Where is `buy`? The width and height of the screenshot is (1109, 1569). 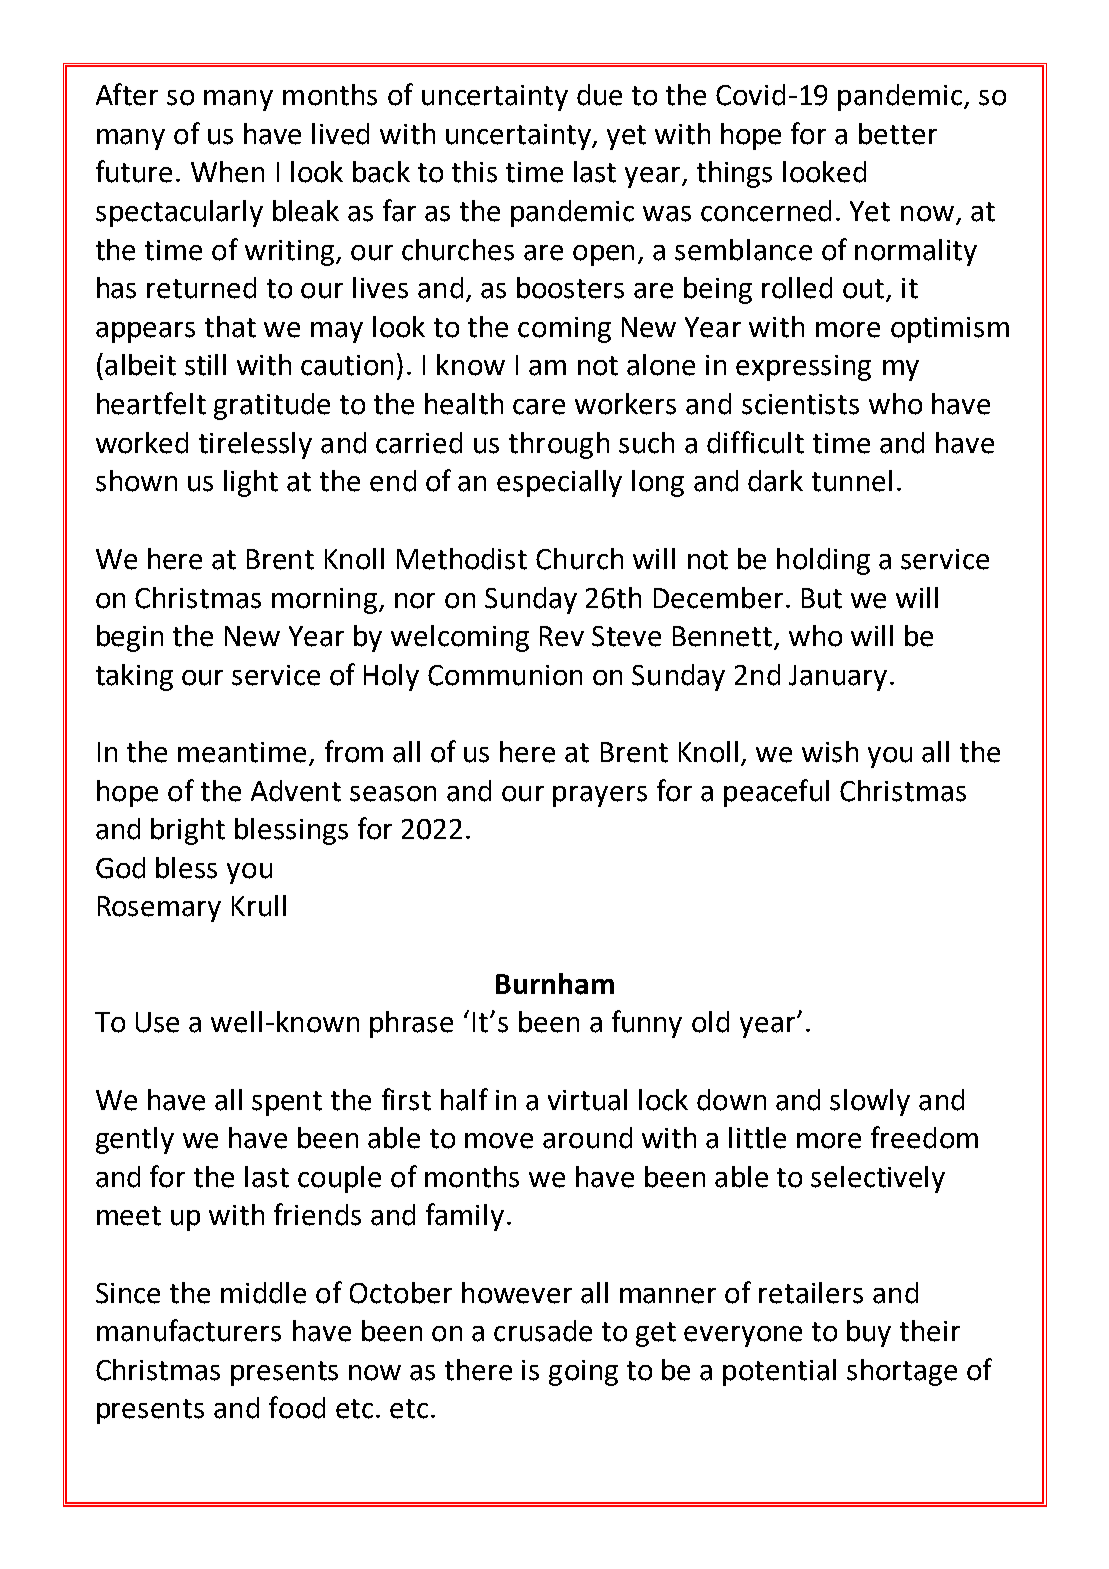 buy is located at coordinates (869, 1333).
